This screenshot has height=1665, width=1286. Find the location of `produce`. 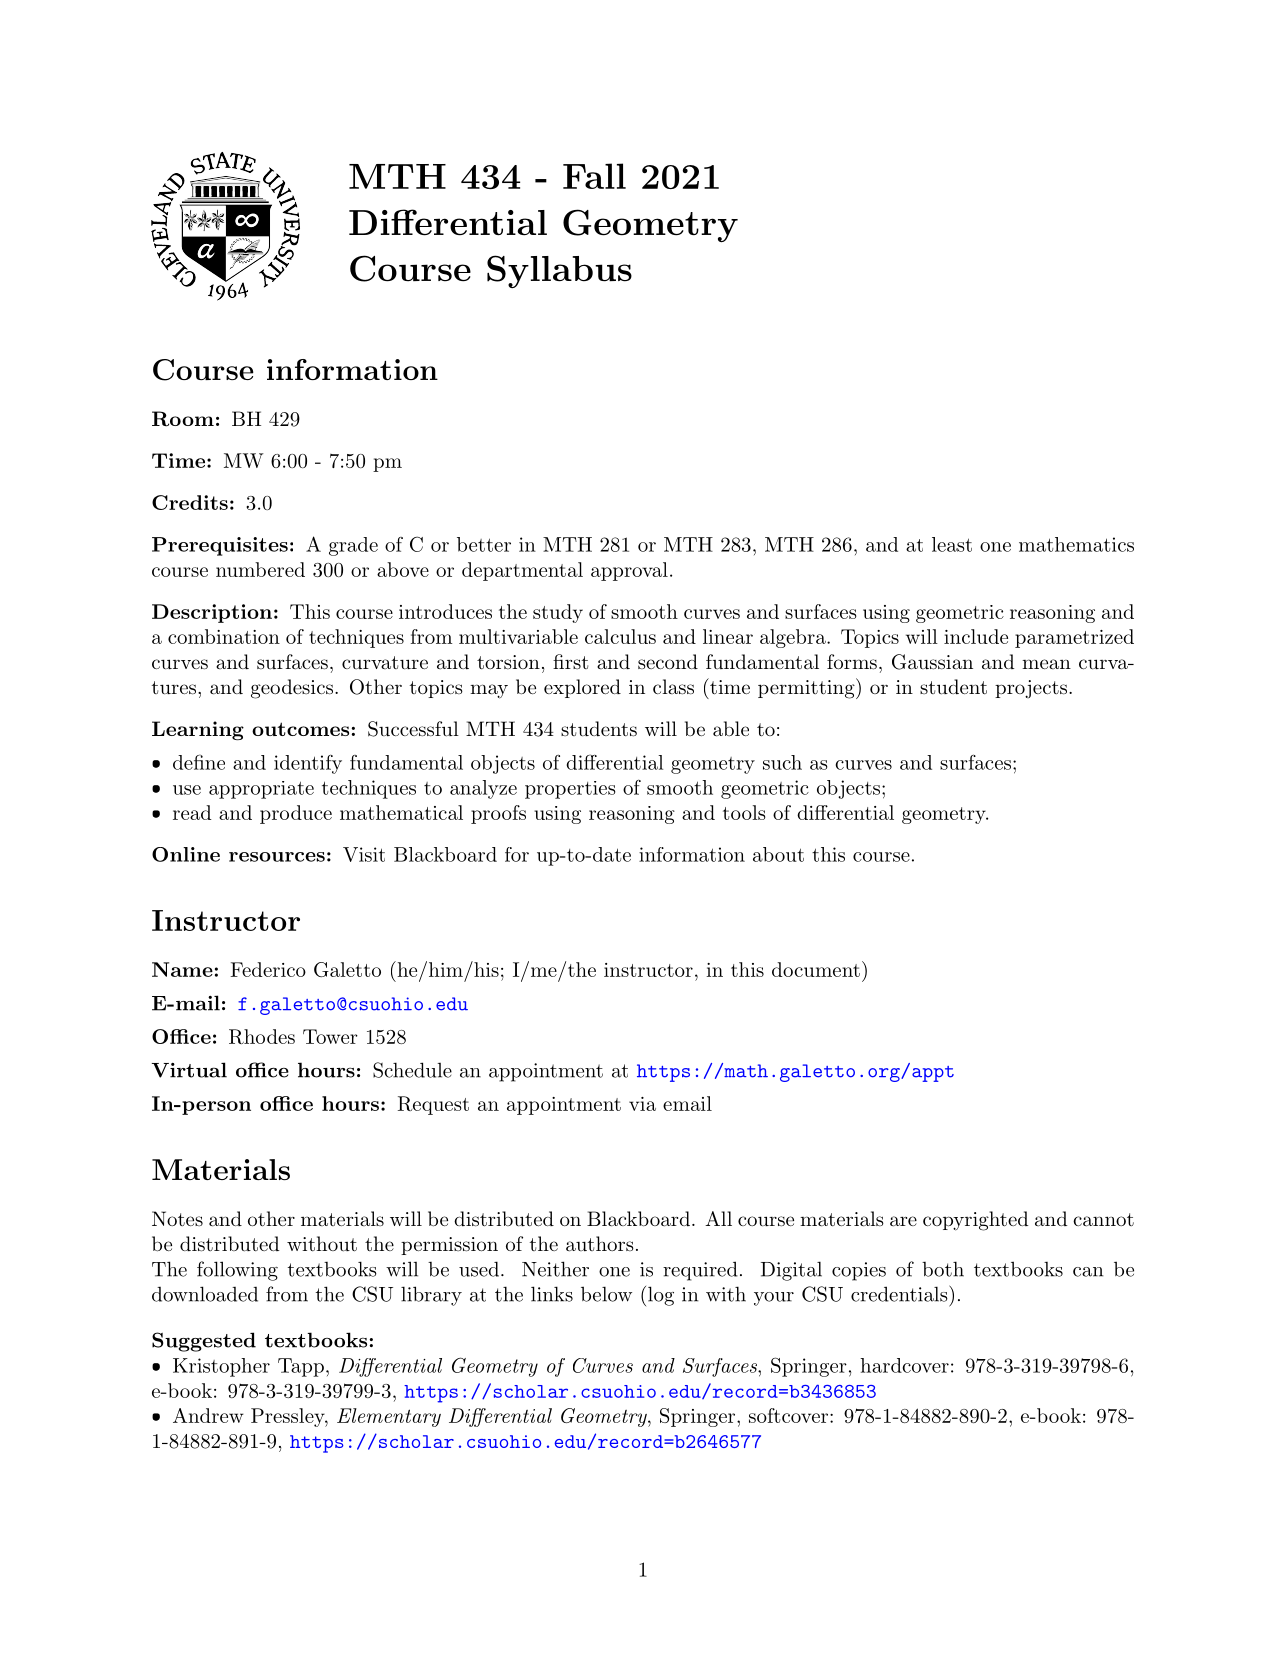

produce is located at coordinates (296, 814).
